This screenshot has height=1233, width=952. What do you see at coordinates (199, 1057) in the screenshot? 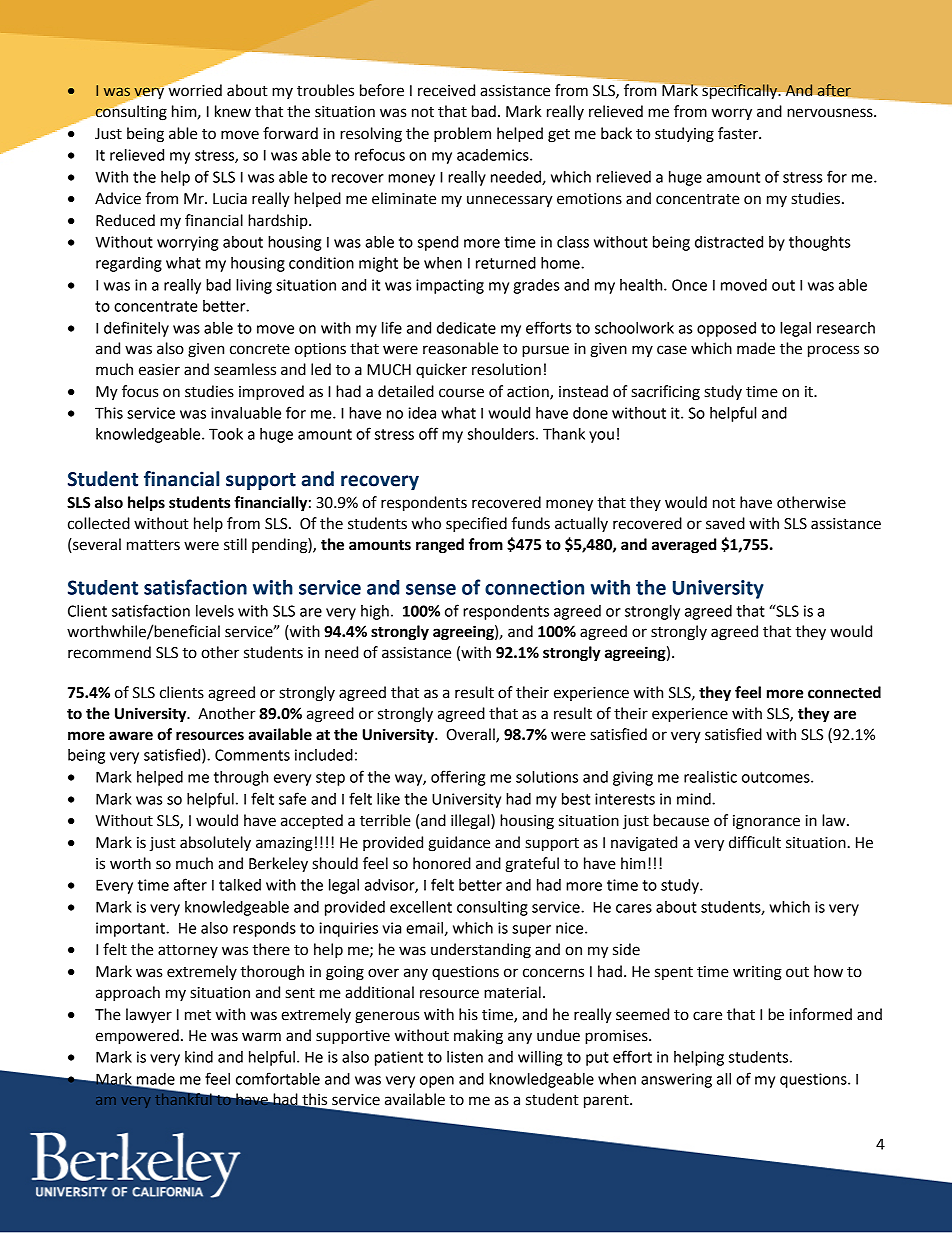
I see `kind` at bounding box center [199, 1057].
